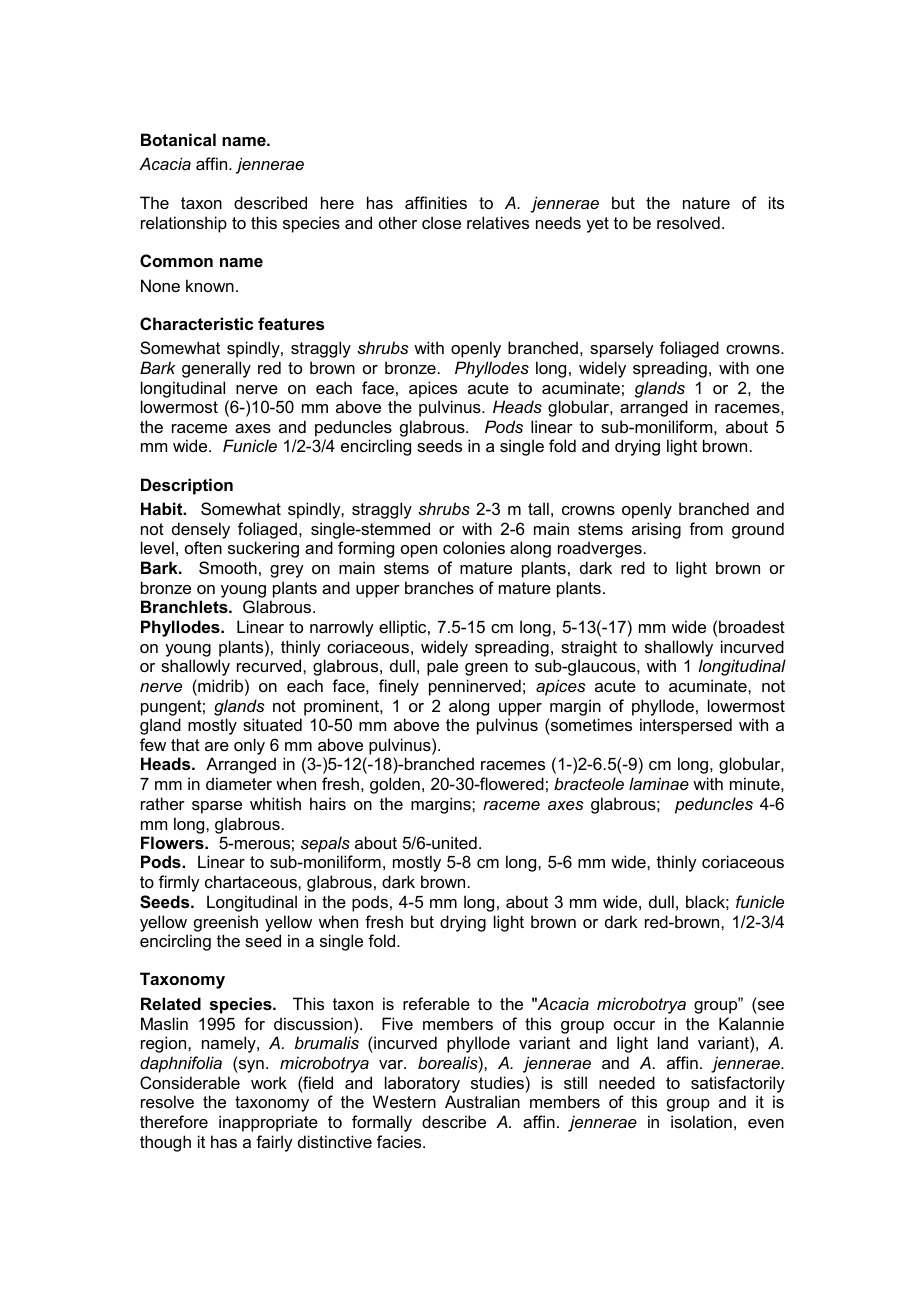  What do you see at coordinates (659, 783) in the image?
I see `laminae` at bounding box center [659, 783].
